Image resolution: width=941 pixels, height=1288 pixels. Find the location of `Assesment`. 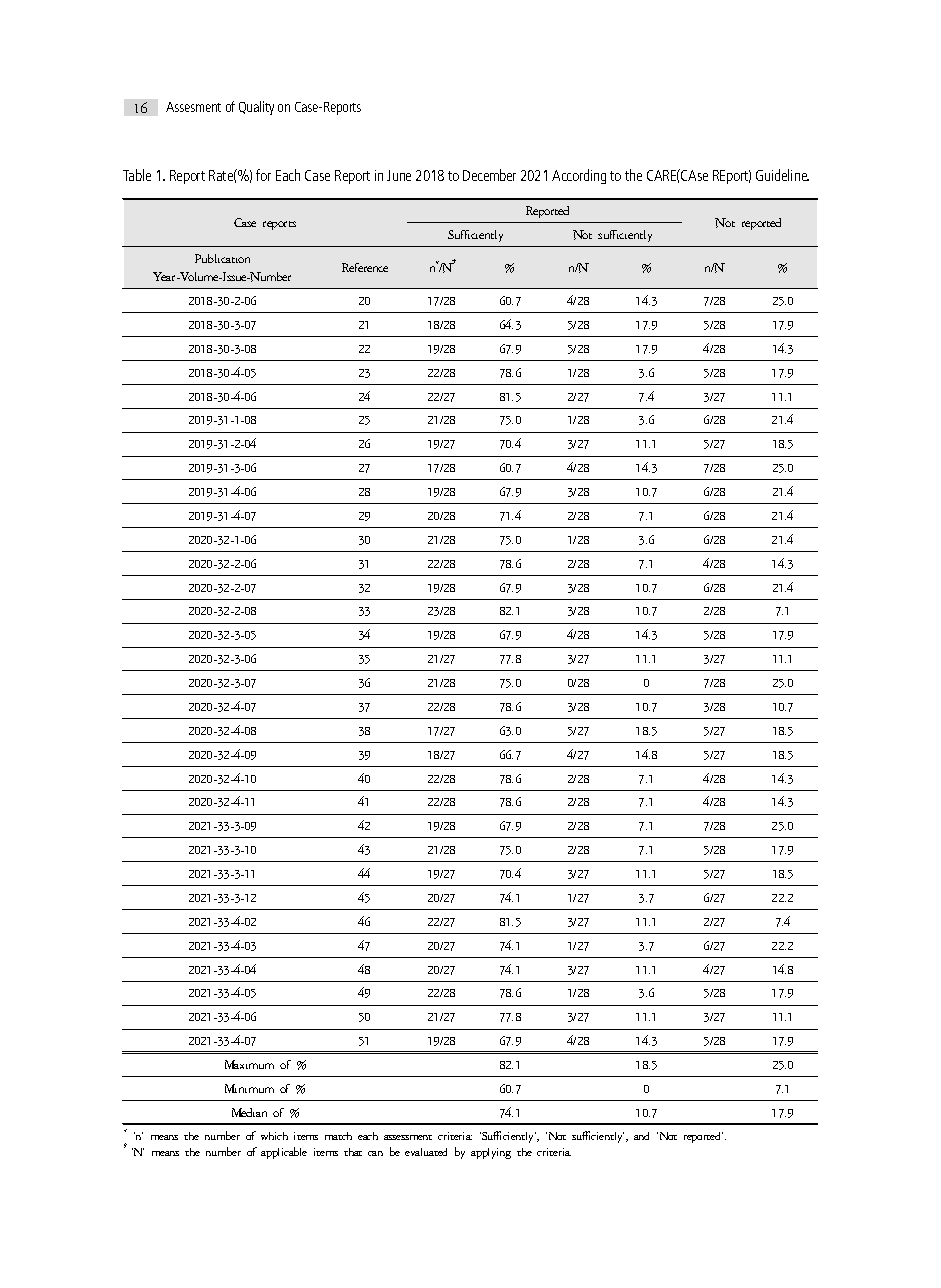

Assesment is located at coordinates (193, 107).
